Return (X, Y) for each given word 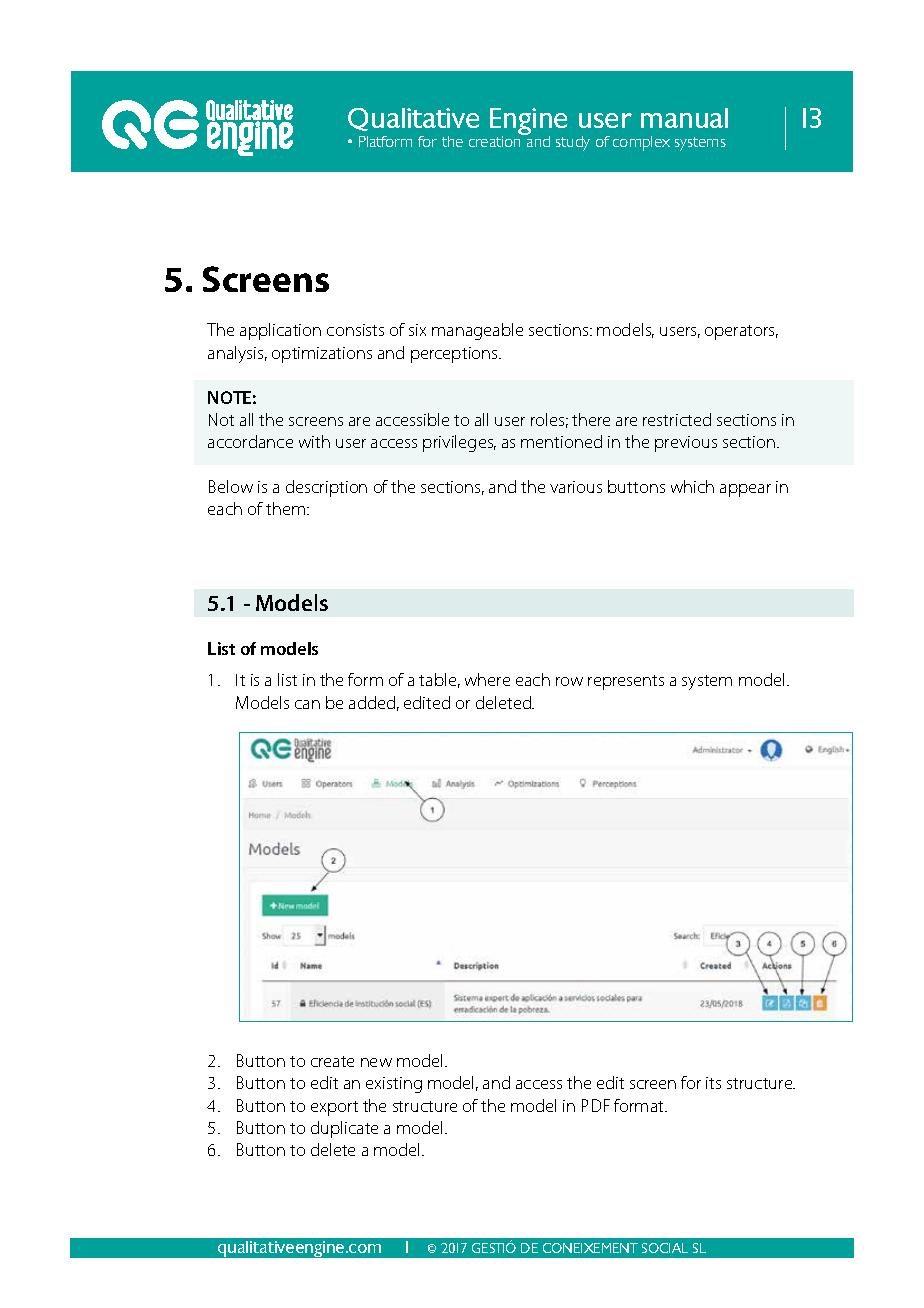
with (314, 441)
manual (684, 118)
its (713, 1083)
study (573, 143)
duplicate (344, 1129)
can (307, 704)
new (376, 1062)
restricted (677, 419)
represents (626, 682)
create (332, 1061)
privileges (459, 443)
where (487, 679)
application (280, 331)
